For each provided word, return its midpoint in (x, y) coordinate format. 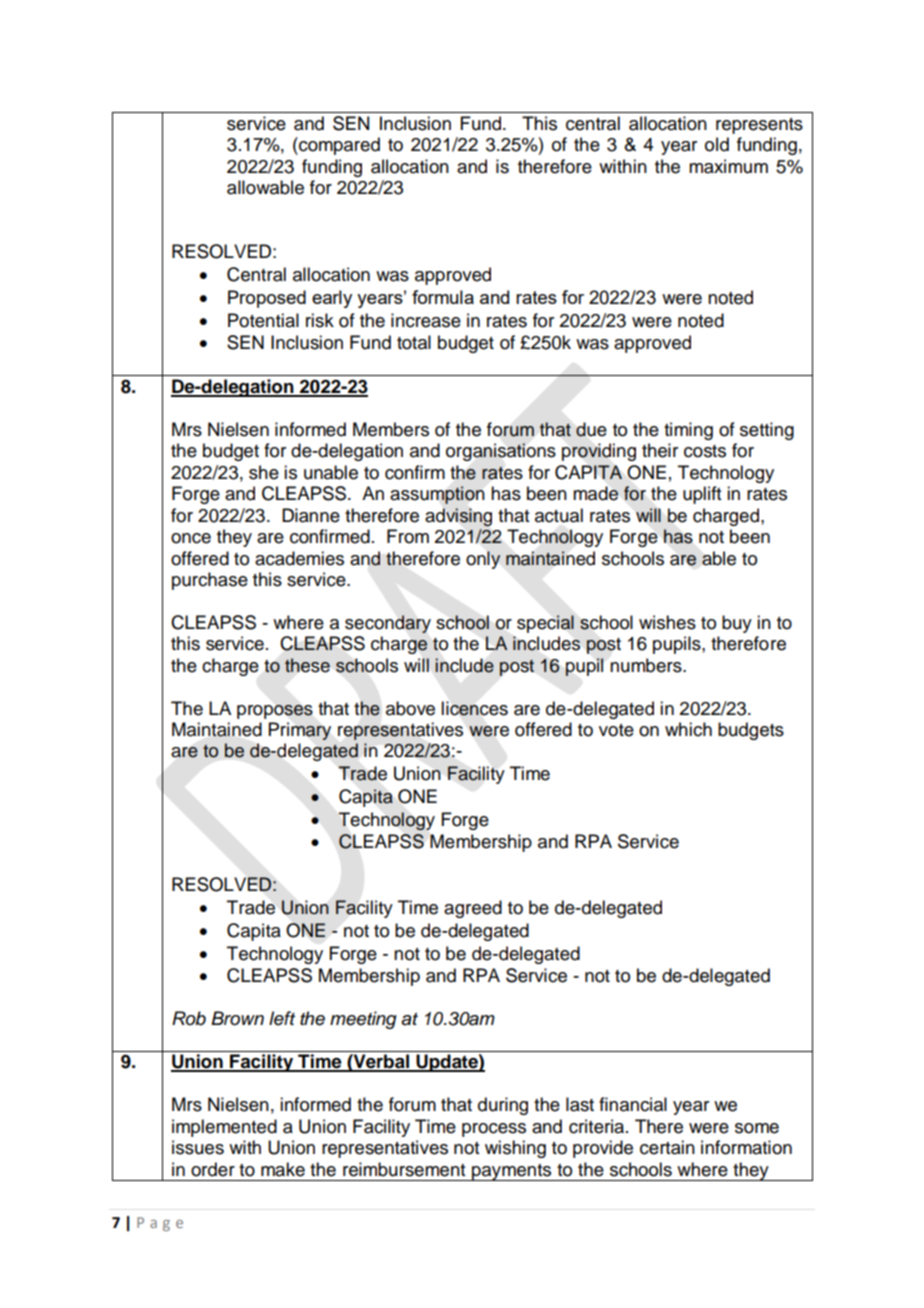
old (717, 144)
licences (474, 708)
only (483, 560)
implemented (224, 1128)
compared (338, 146)
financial (633, 1104)
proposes (275, 712)
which (688, 729)
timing (688, 431)
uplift (702, 495)
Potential (263, 320)
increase (426, 320)
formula (443, 297)
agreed (473, 909)
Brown (237, 1018)
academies (299, 558)
